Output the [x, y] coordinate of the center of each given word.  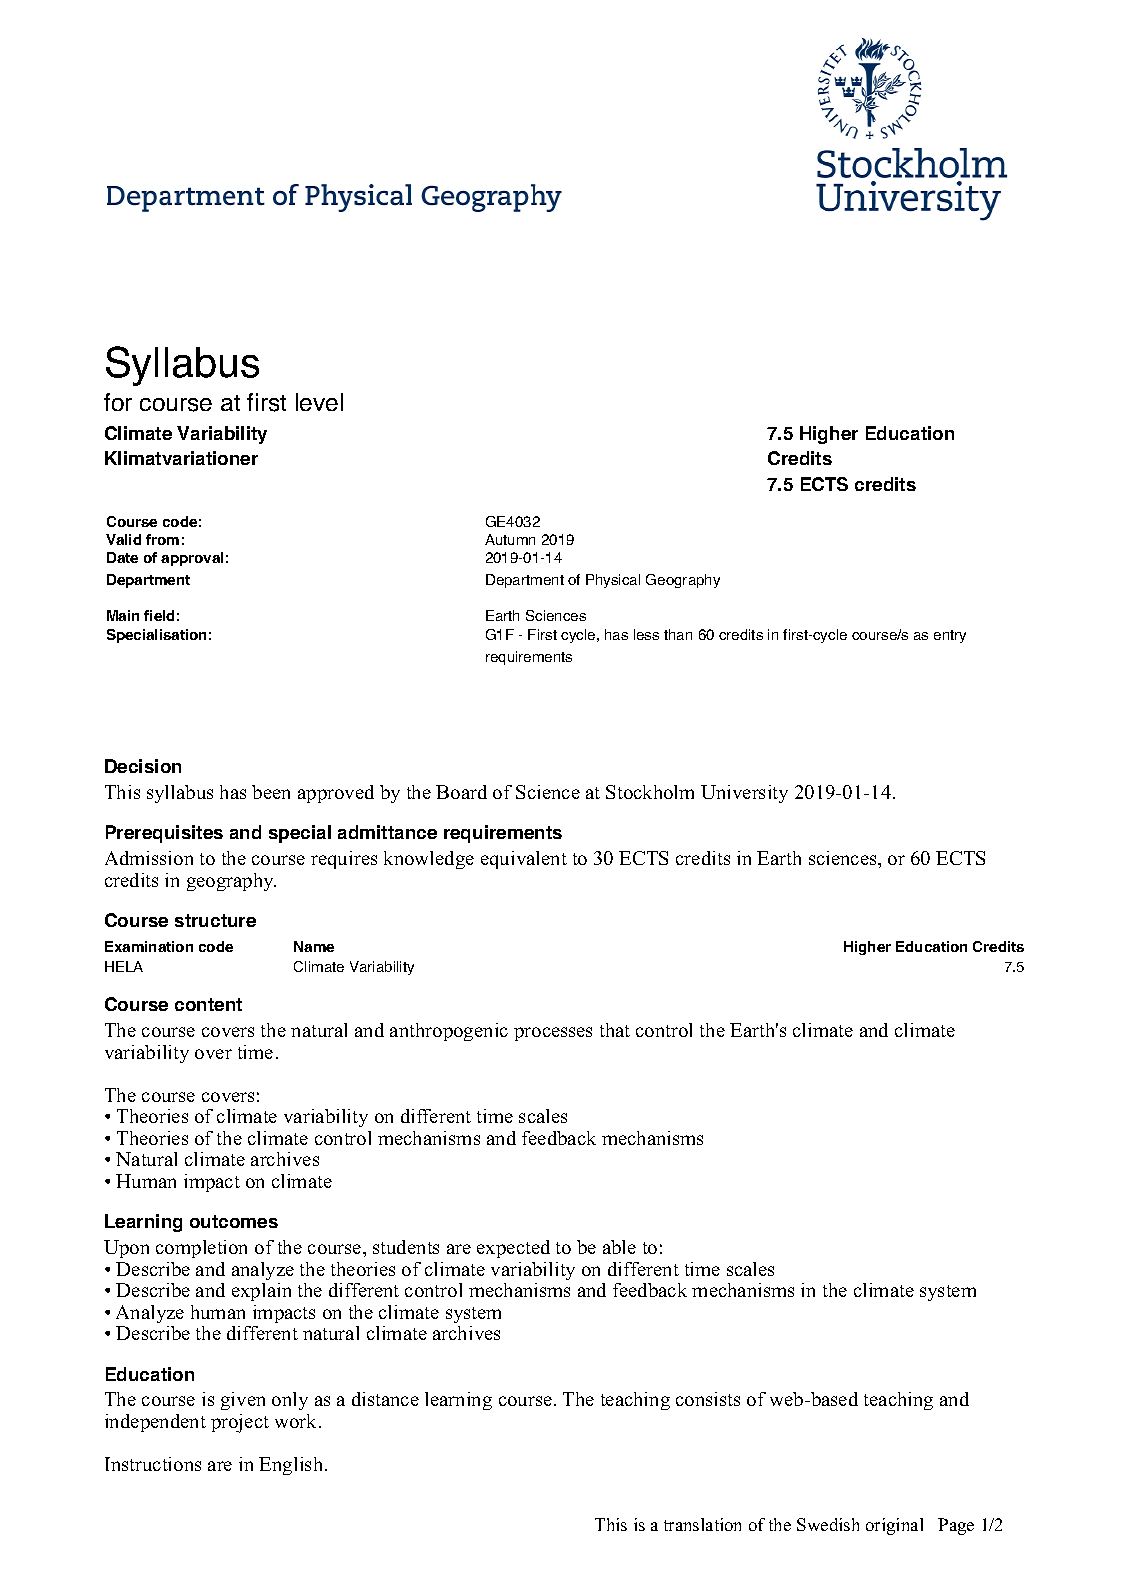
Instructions [153, 1464]
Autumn [510, 539]
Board [461, 792]
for [118, 402]
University [744, 794]
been [271, 792]
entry [950, 636]
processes [553, 1034]
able [619, 1247]
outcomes [234, 1221]
